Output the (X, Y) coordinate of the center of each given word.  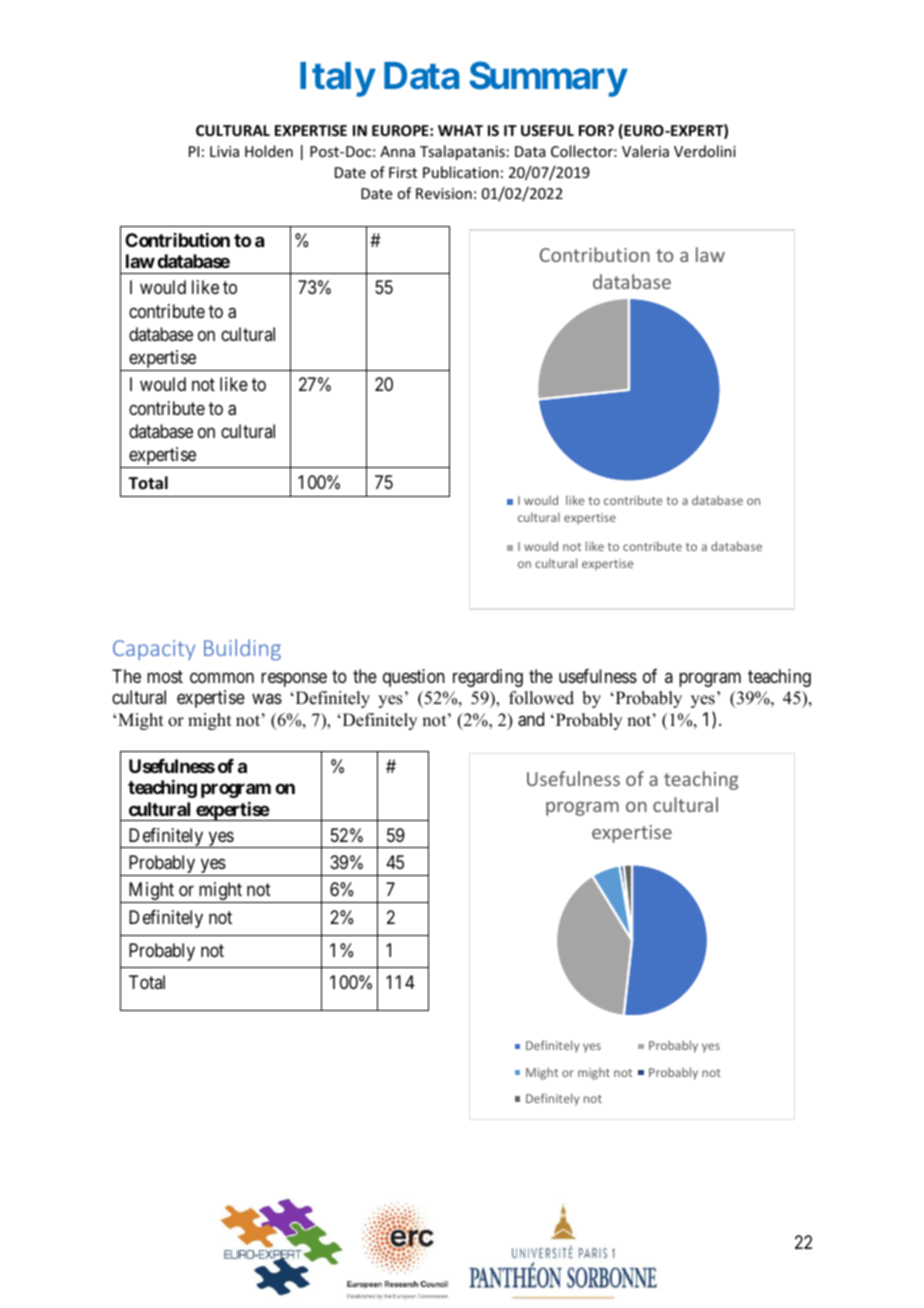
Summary (548, 79)
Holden (269, 151)
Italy (337, 79)
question (414, 678)
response (294, 679)
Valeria (645, 151)
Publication (461, 172)
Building (242, 650)
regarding (488, 678)
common (222, 677)
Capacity (154, 650)
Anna (397, 151)
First (403, 172)
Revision (444, 193)
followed (541, 698)
